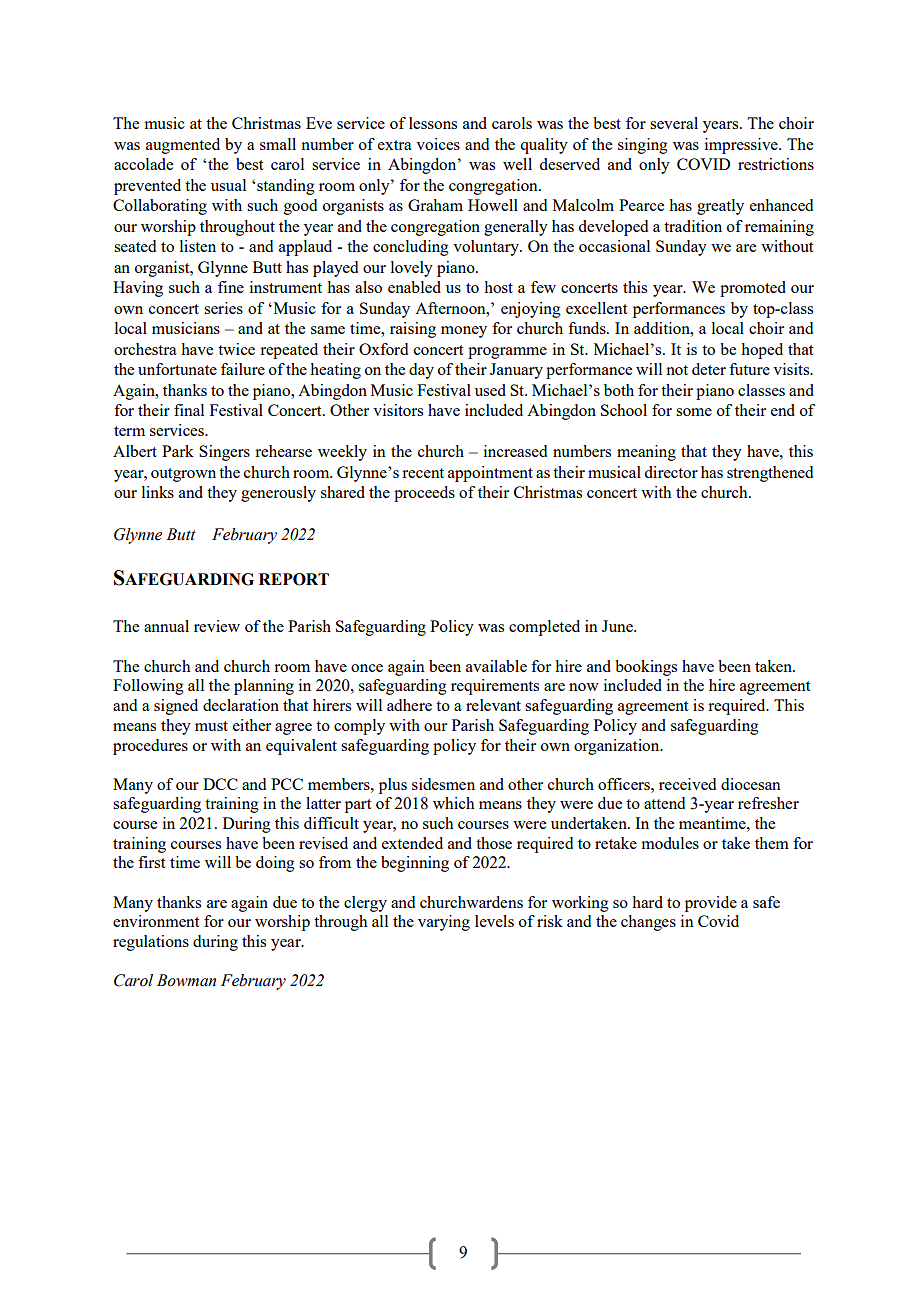 This image has height=1308, width=924. What do you see at coordinates (711, 904) in the image?
I see `provide` at bounding box center [711, 904].
